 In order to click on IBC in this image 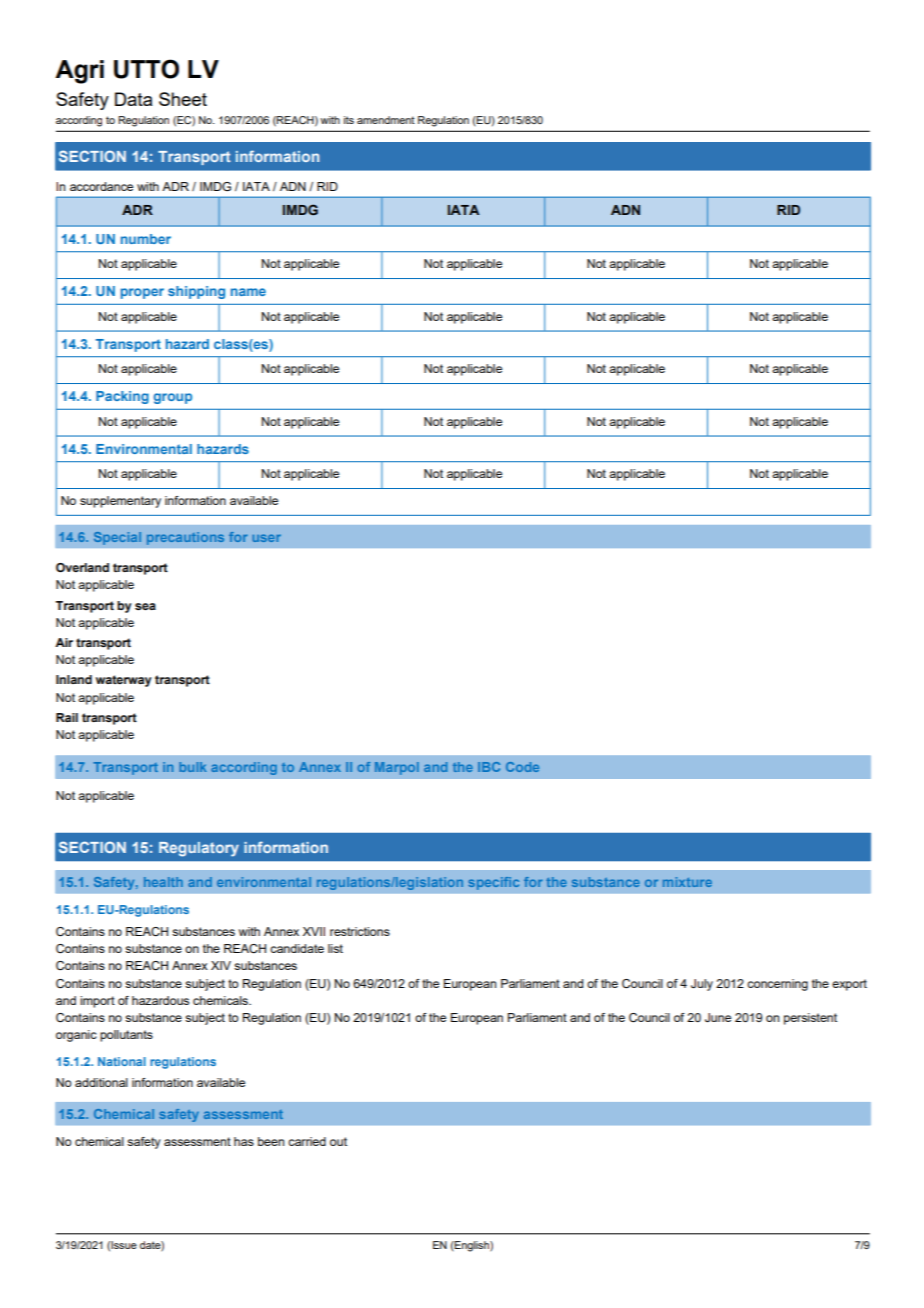, I will do `click(489, 767)`.
